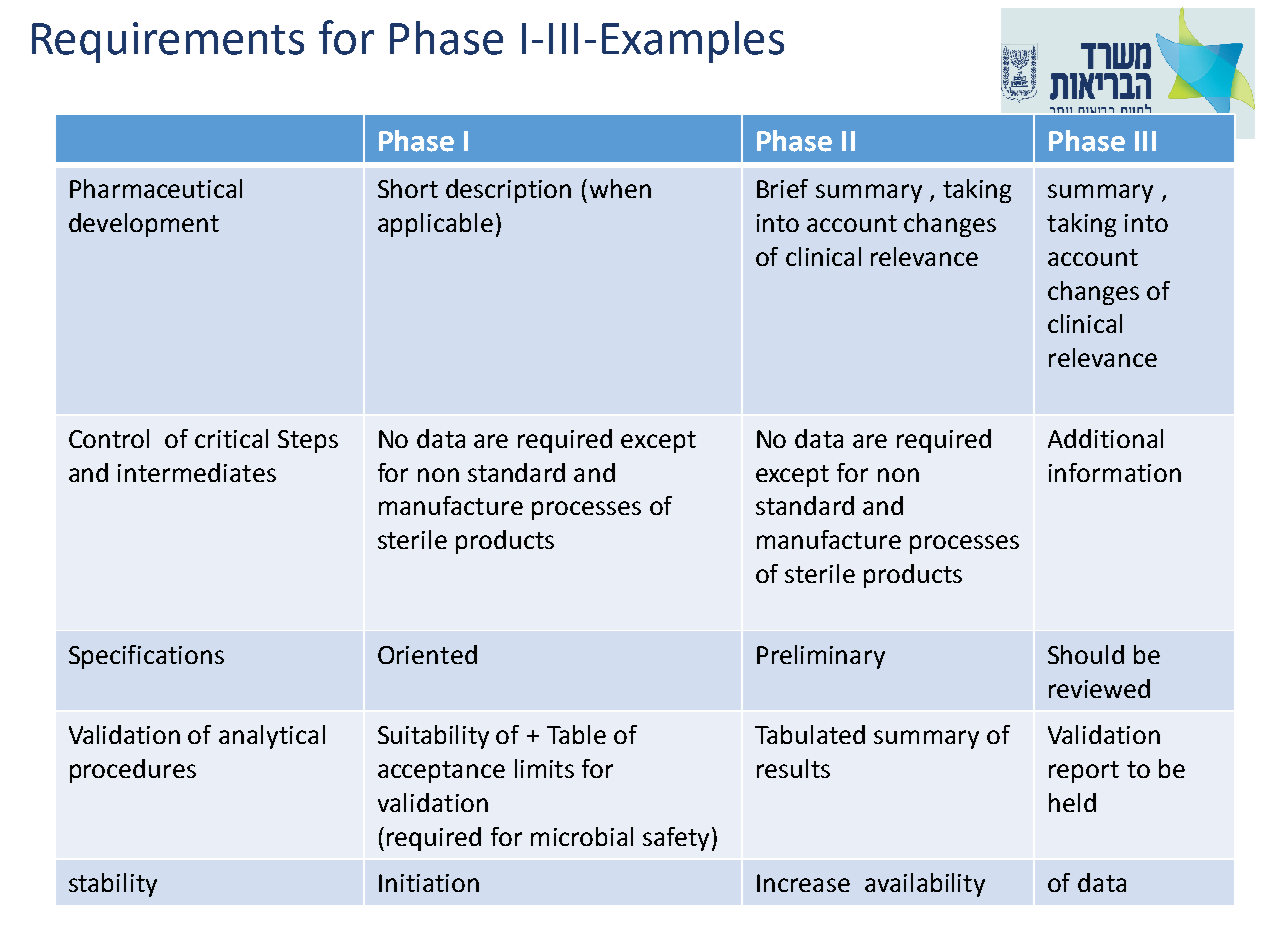  Describe the element at coordinates (168, 42) in the screenshot. I see `Requirements` at that location.
